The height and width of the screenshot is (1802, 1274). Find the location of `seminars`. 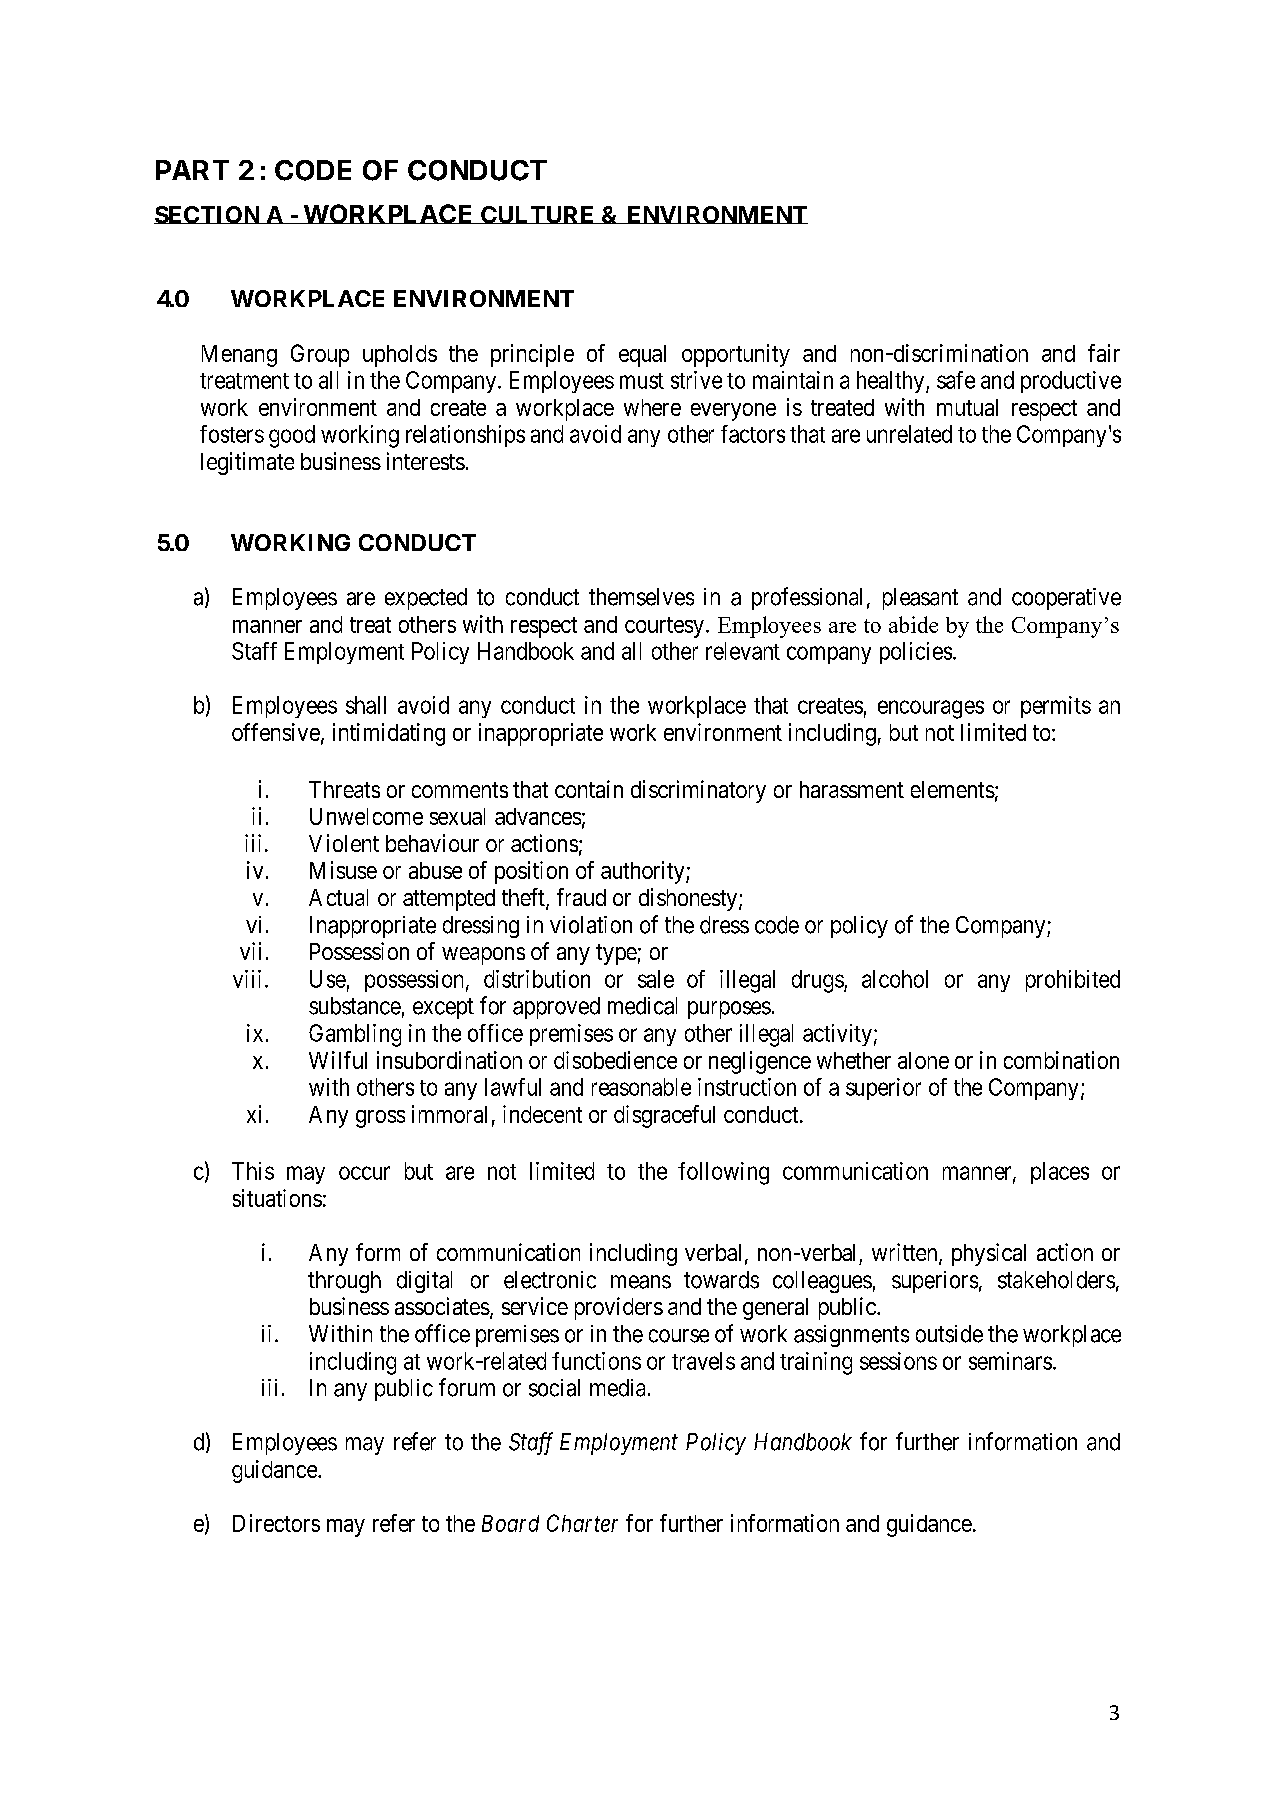

seminars is located at coordinates (1010, 1361).
